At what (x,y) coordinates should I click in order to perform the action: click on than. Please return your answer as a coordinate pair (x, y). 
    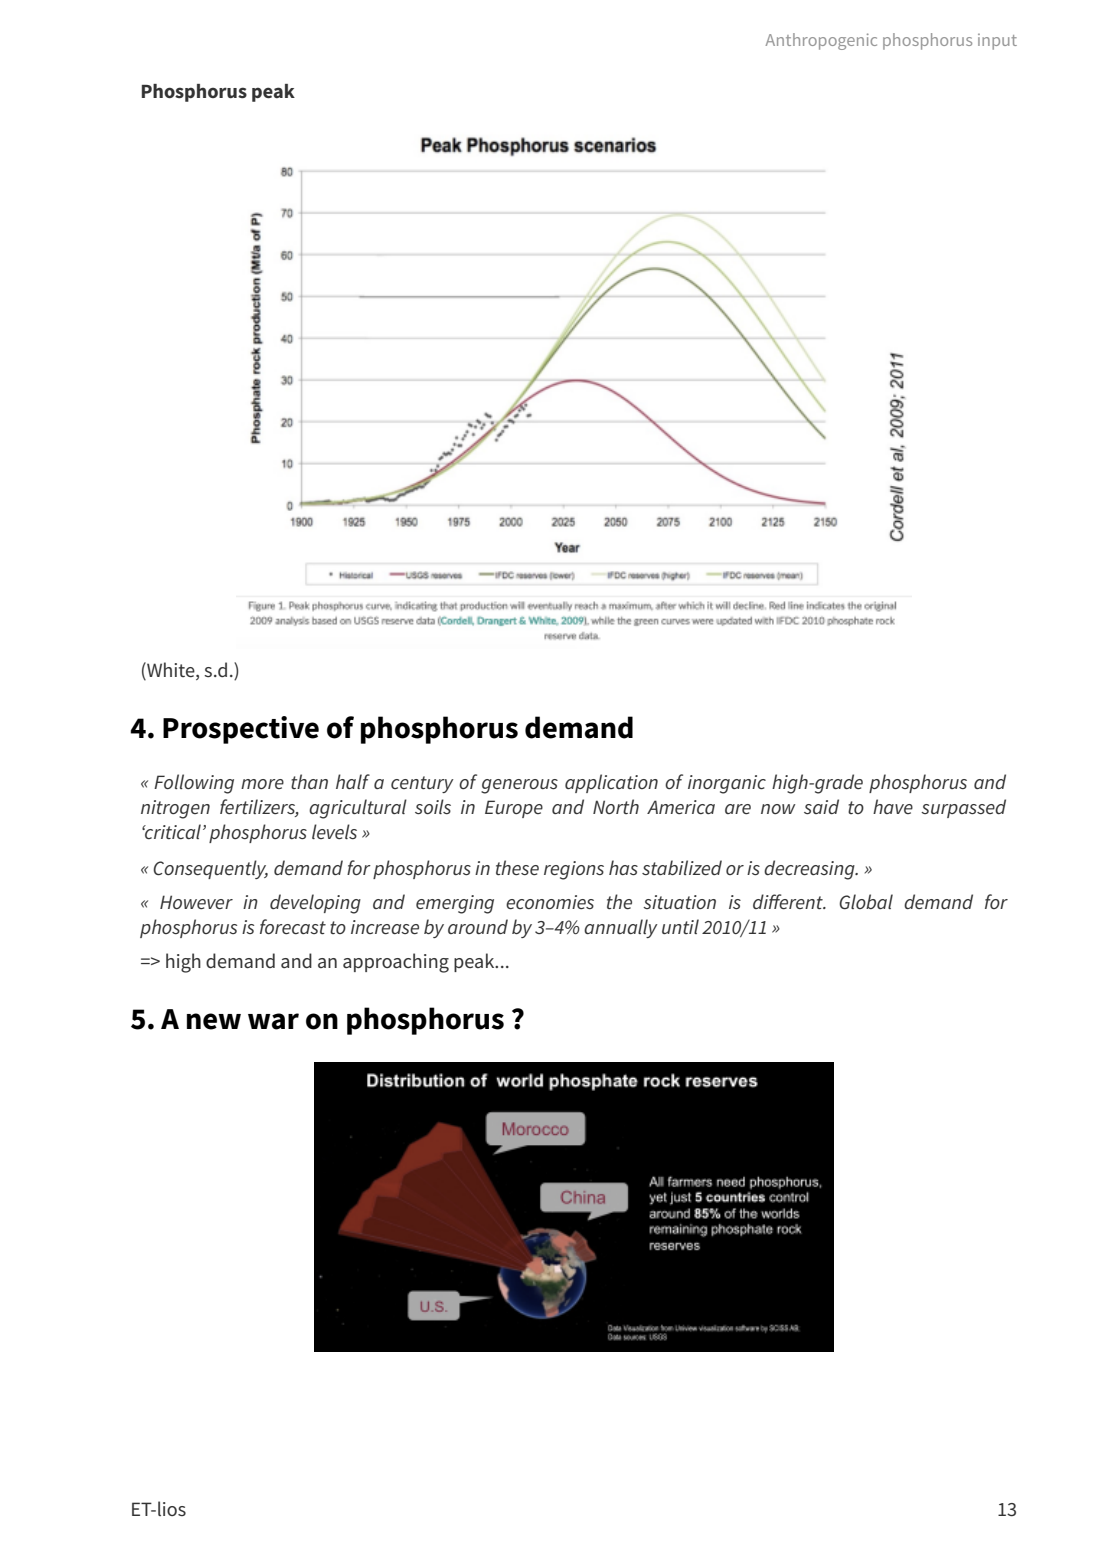
    Looking at the image, I should click on (309, 781).
